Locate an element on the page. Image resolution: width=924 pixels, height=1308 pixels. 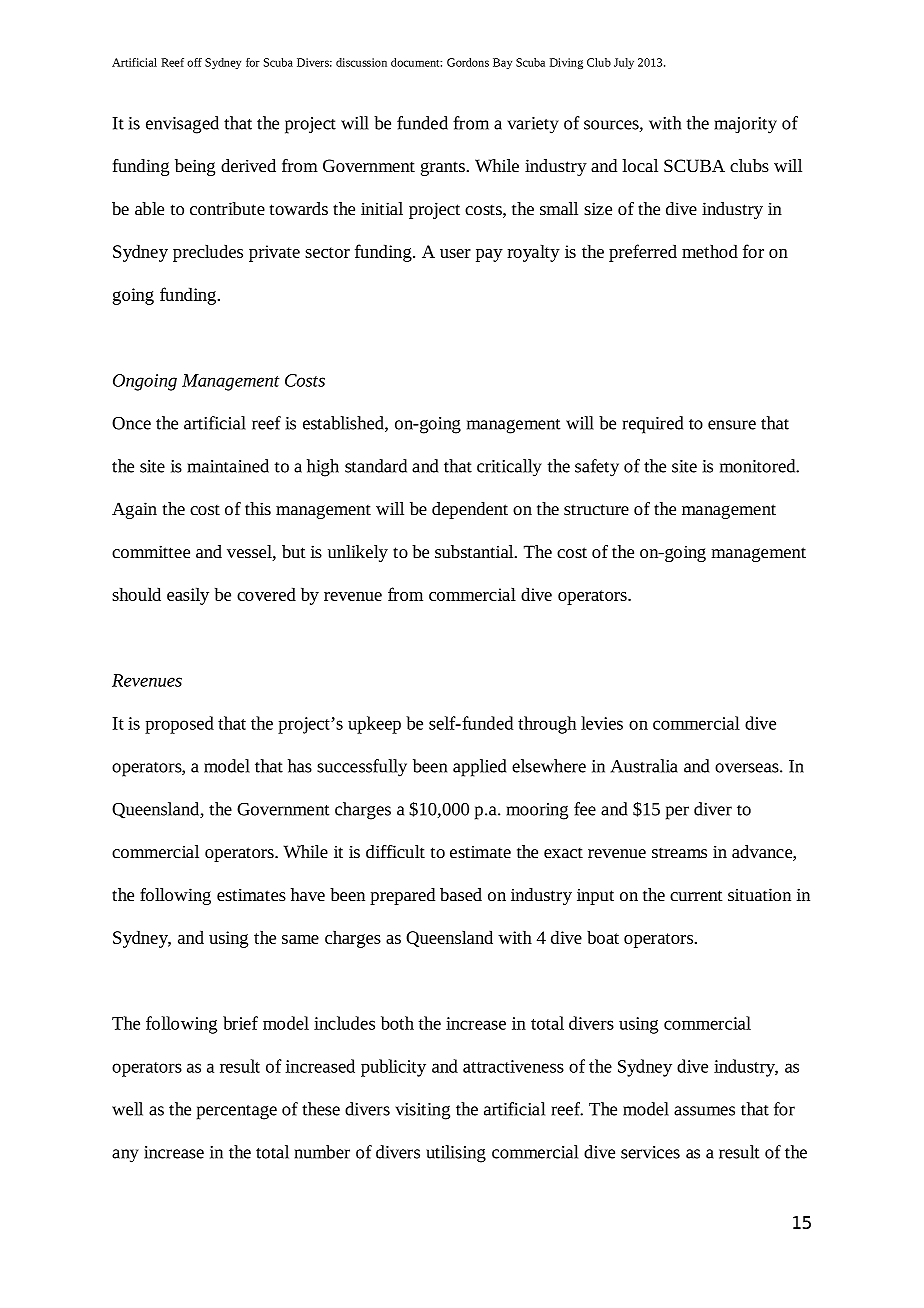
structure is located at coordinates (596, 509).
